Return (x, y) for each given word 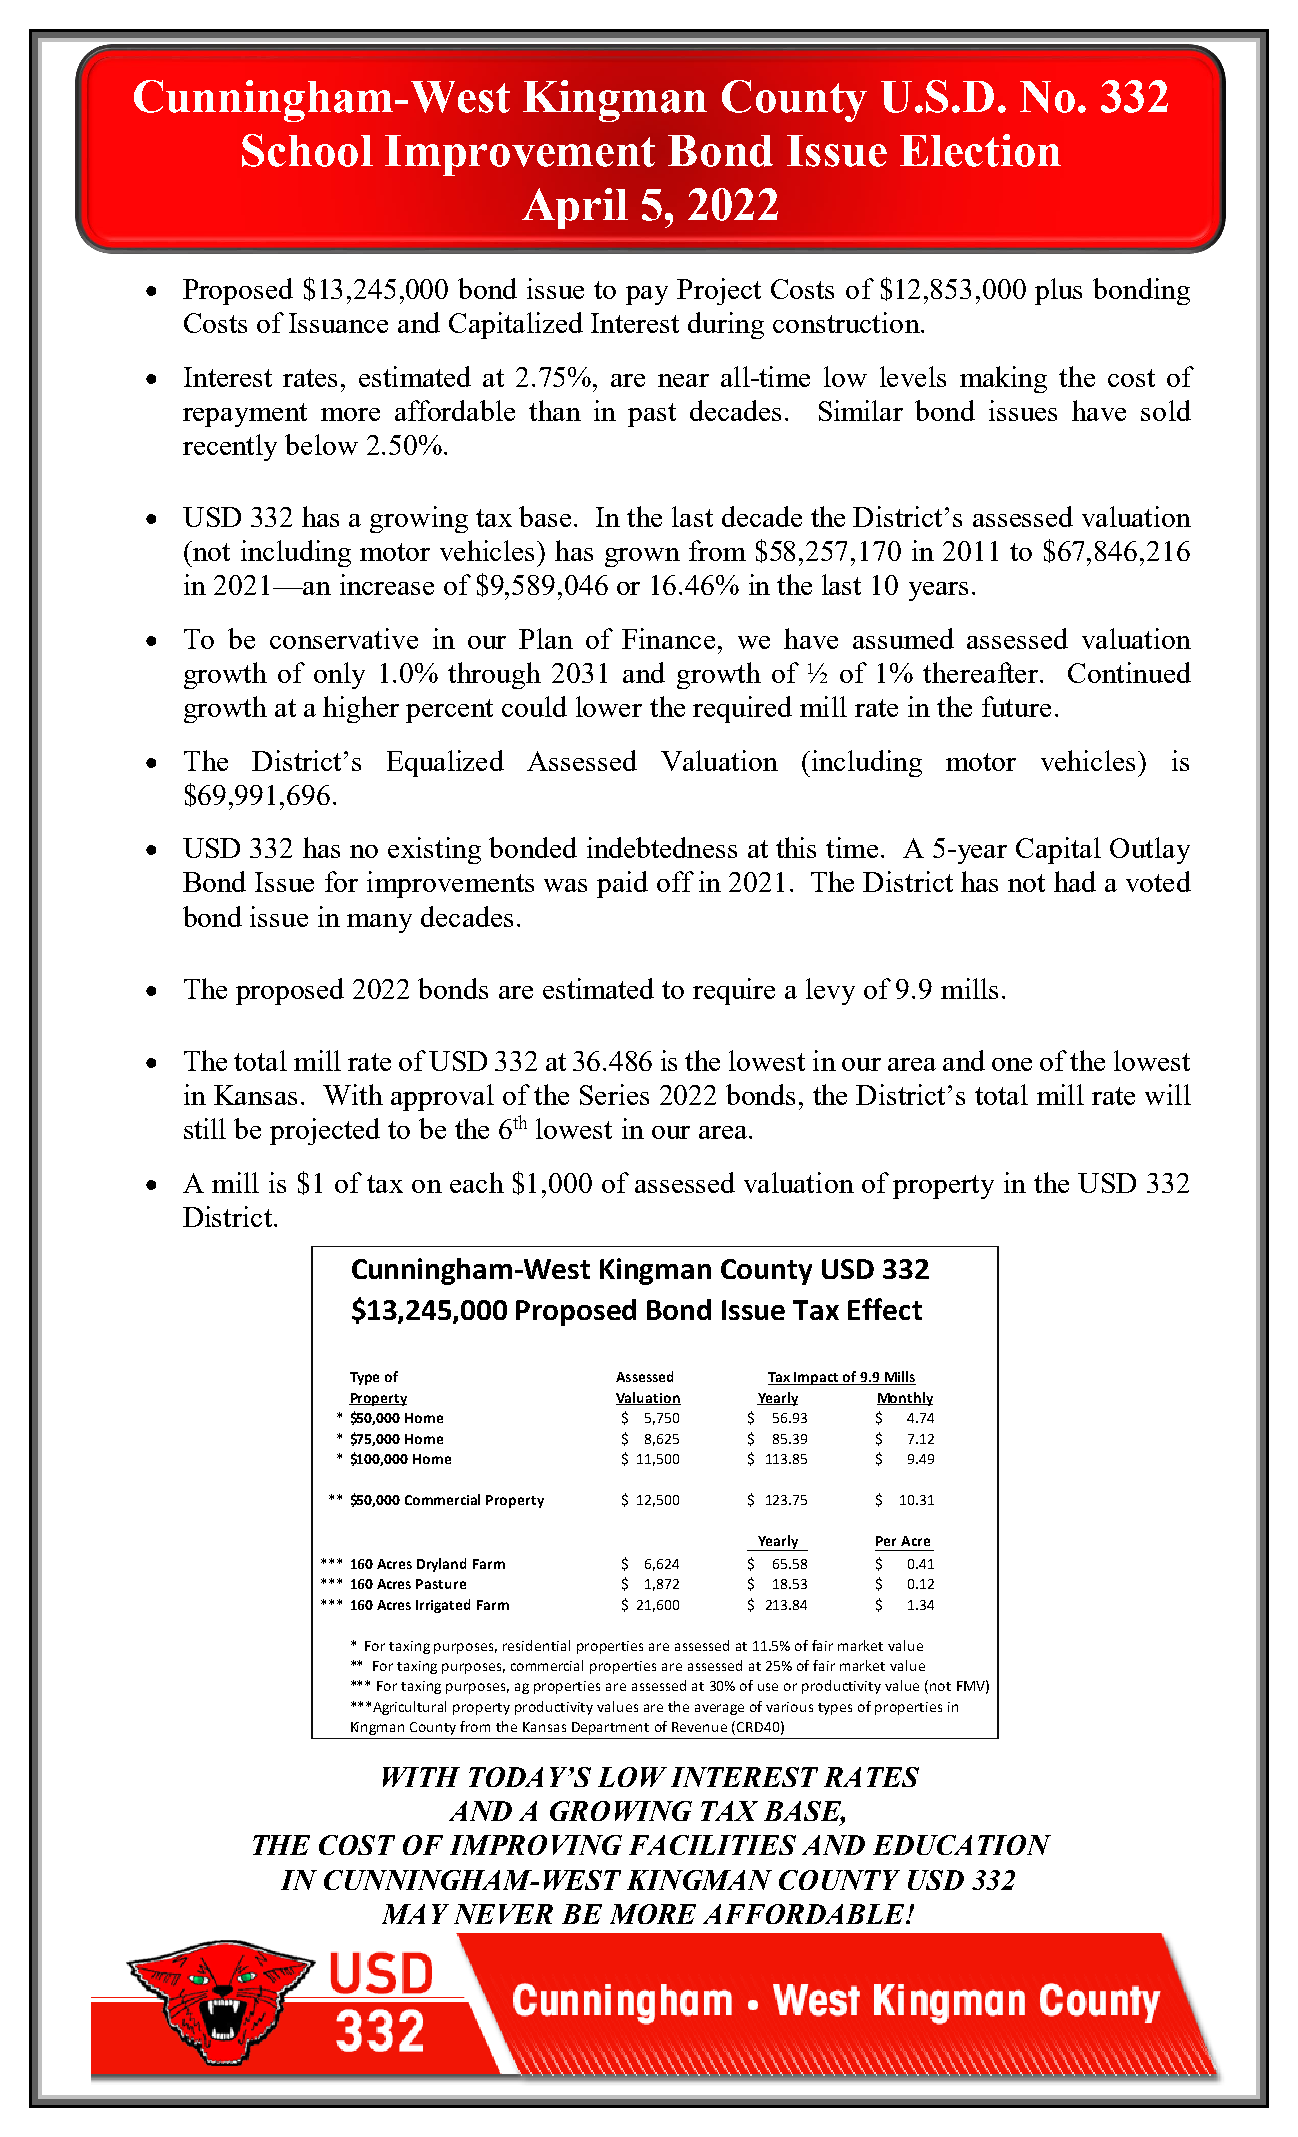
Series (614, 1094)
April (575, 208)
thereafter (982, 672)
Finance (668, 638)
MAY (415, 1914)
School (307, 150)
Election (980, 150)
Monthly (905, 1399)
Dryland (441, 1565)
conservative (344, 638)
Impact (817, 1378)
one (1012, 1064)
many (379, 923)
